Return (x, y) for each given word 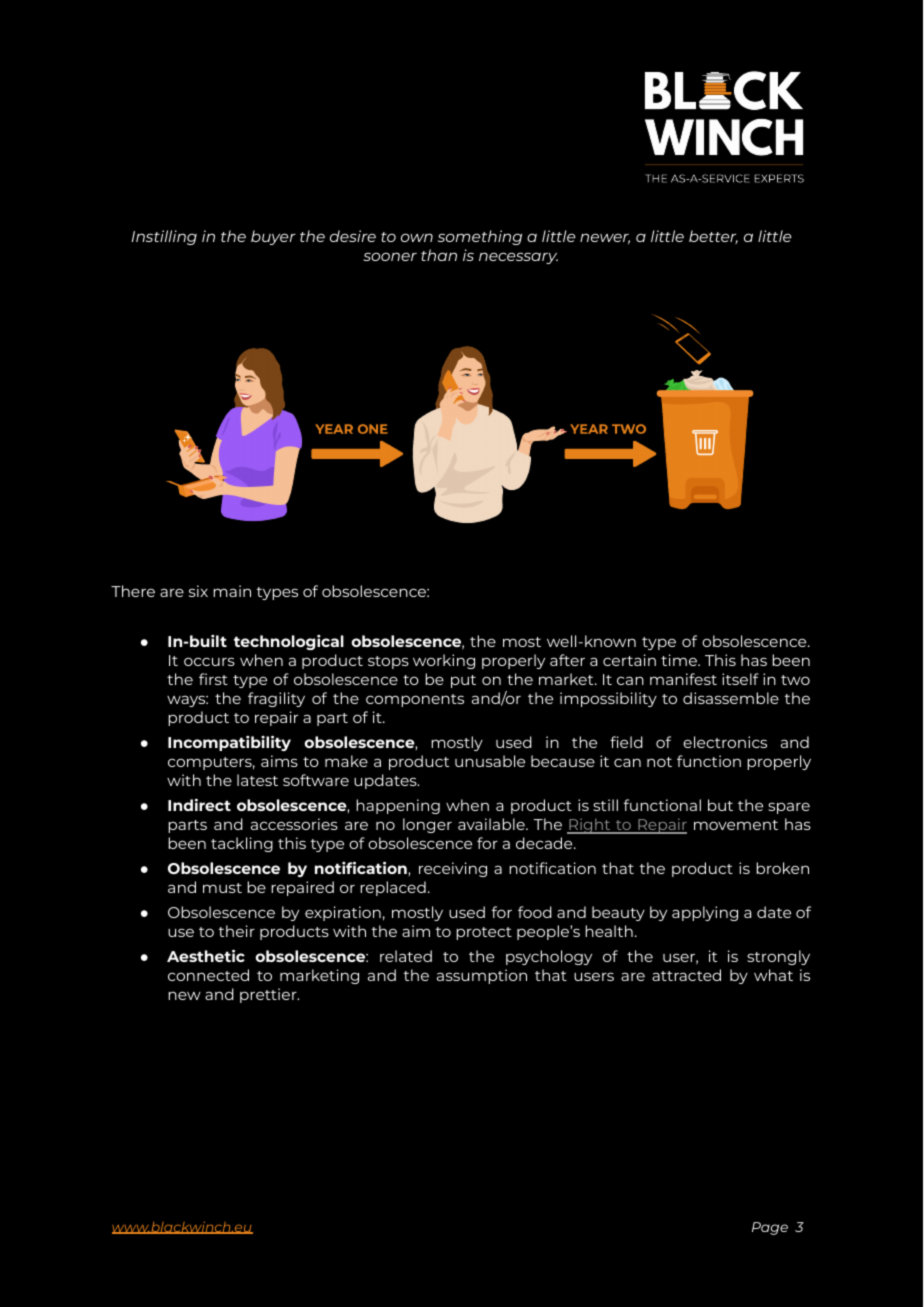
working (444, 661)
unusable (490, 761)
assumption (482, 976)
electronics (725, 742)
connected (208, 975)
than (439, 255)
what (773, 975)
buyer (273, 237)
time (680, 660)
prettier (269, 995)
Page (770, 1228)
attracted (686, 975)
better (713, 237)
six (198, 591)
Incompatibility (229, 743)
